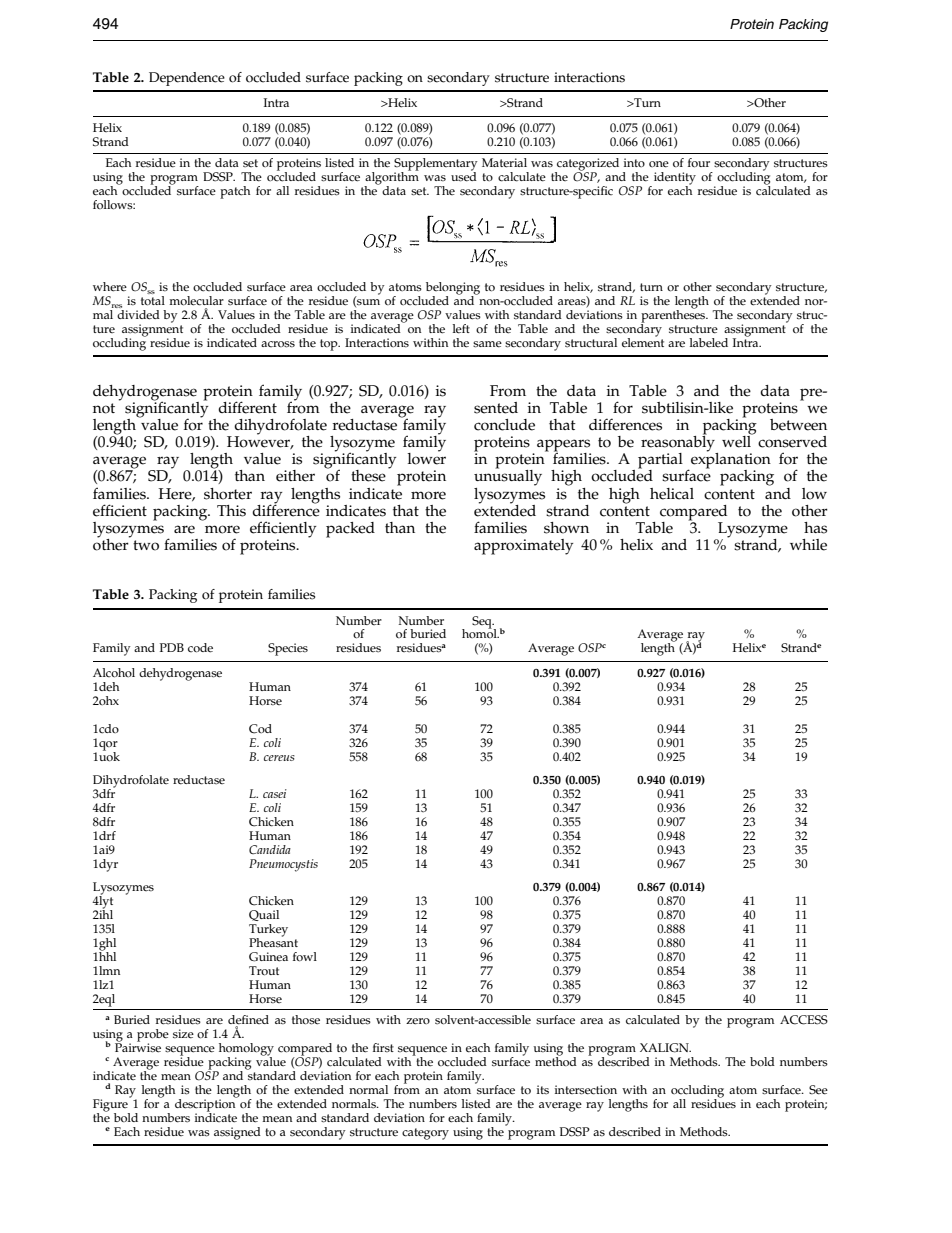  Describe the element at coordinates (436, 165) in the screenshot. I see `Supplementary` at that location.
